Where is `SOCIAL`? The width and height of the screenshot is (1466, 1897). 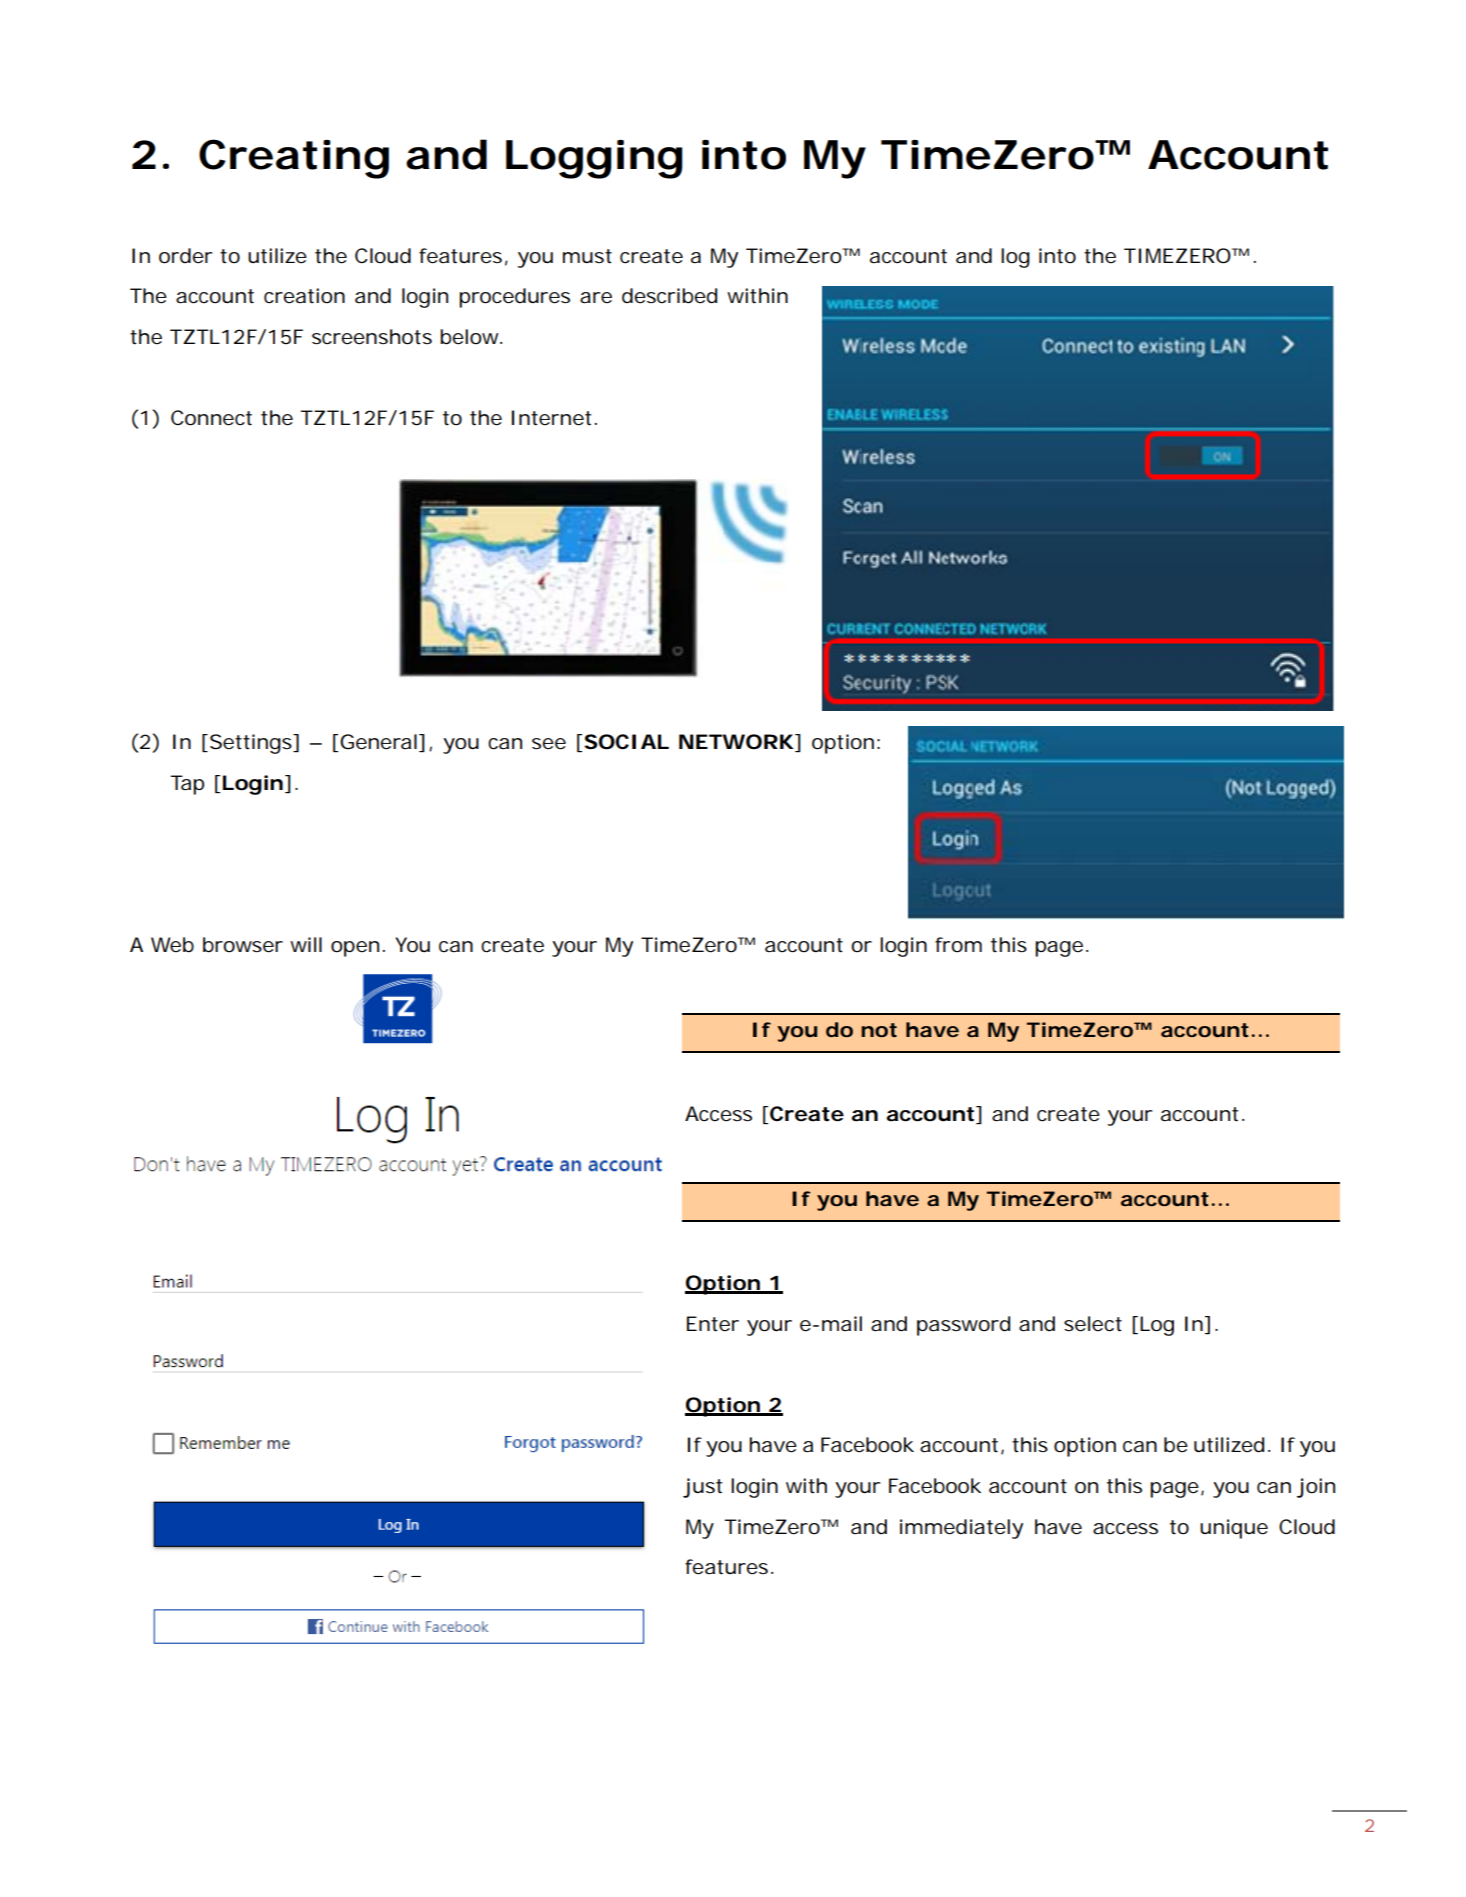 SOCIAL is located at coordinates (626, 742).
